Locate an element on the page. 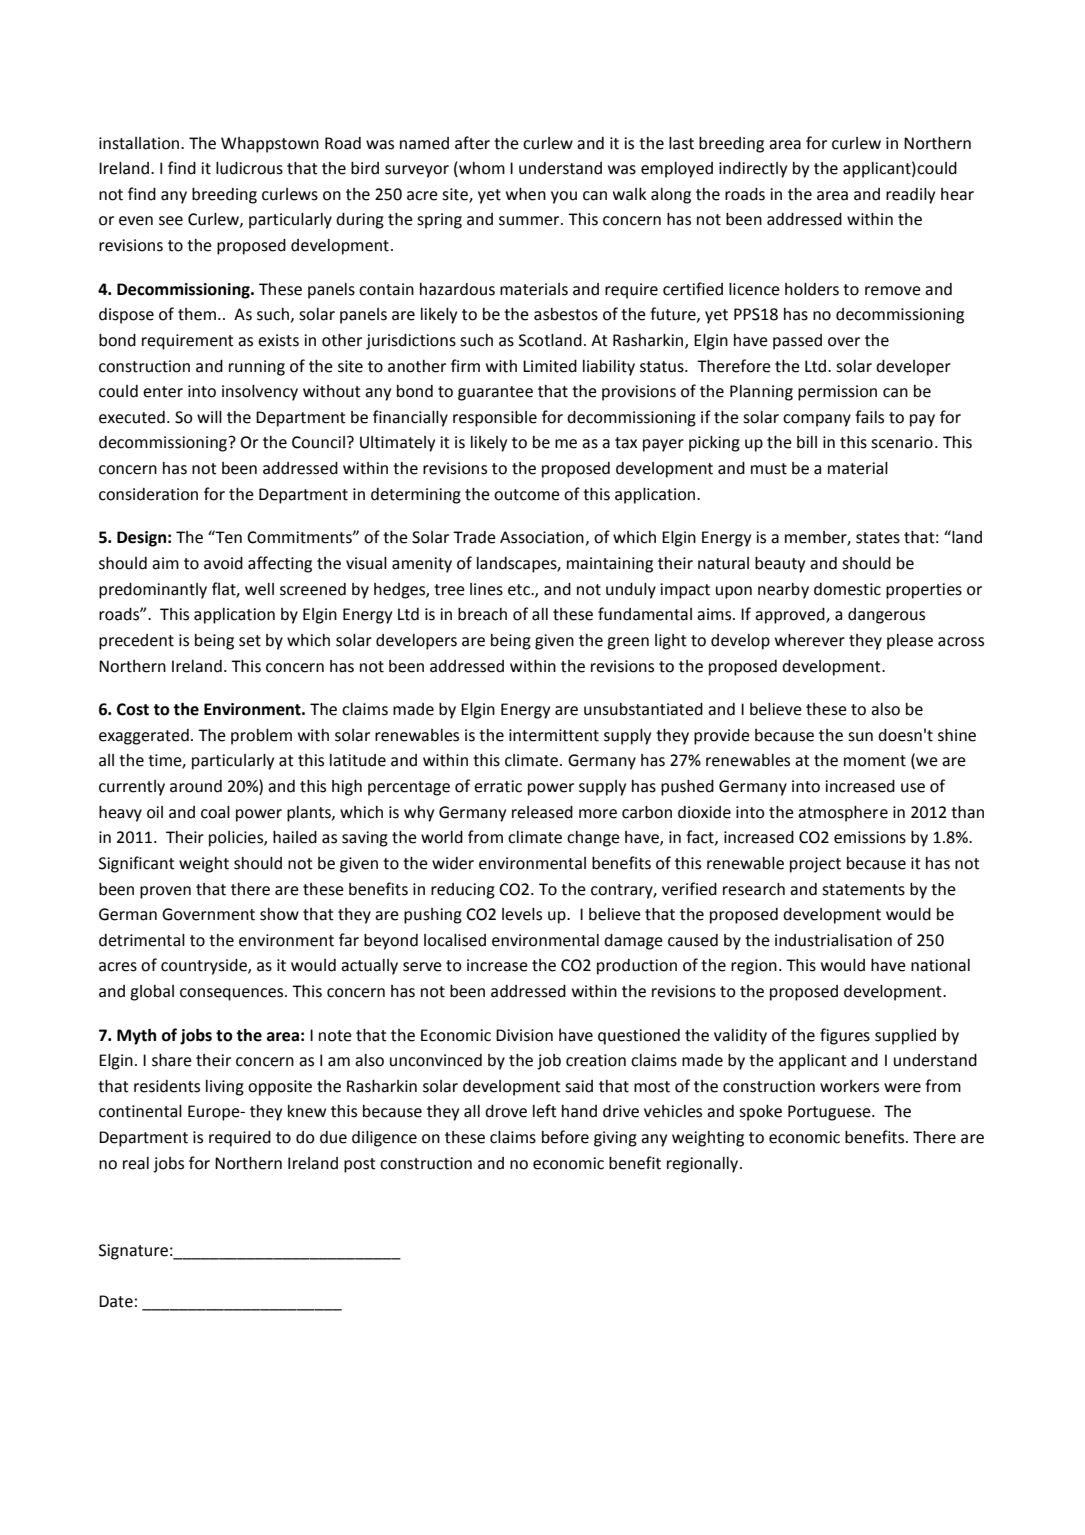 The height and width of the document is (1535, 1085). Date is located at coordinates (116, 1301).
